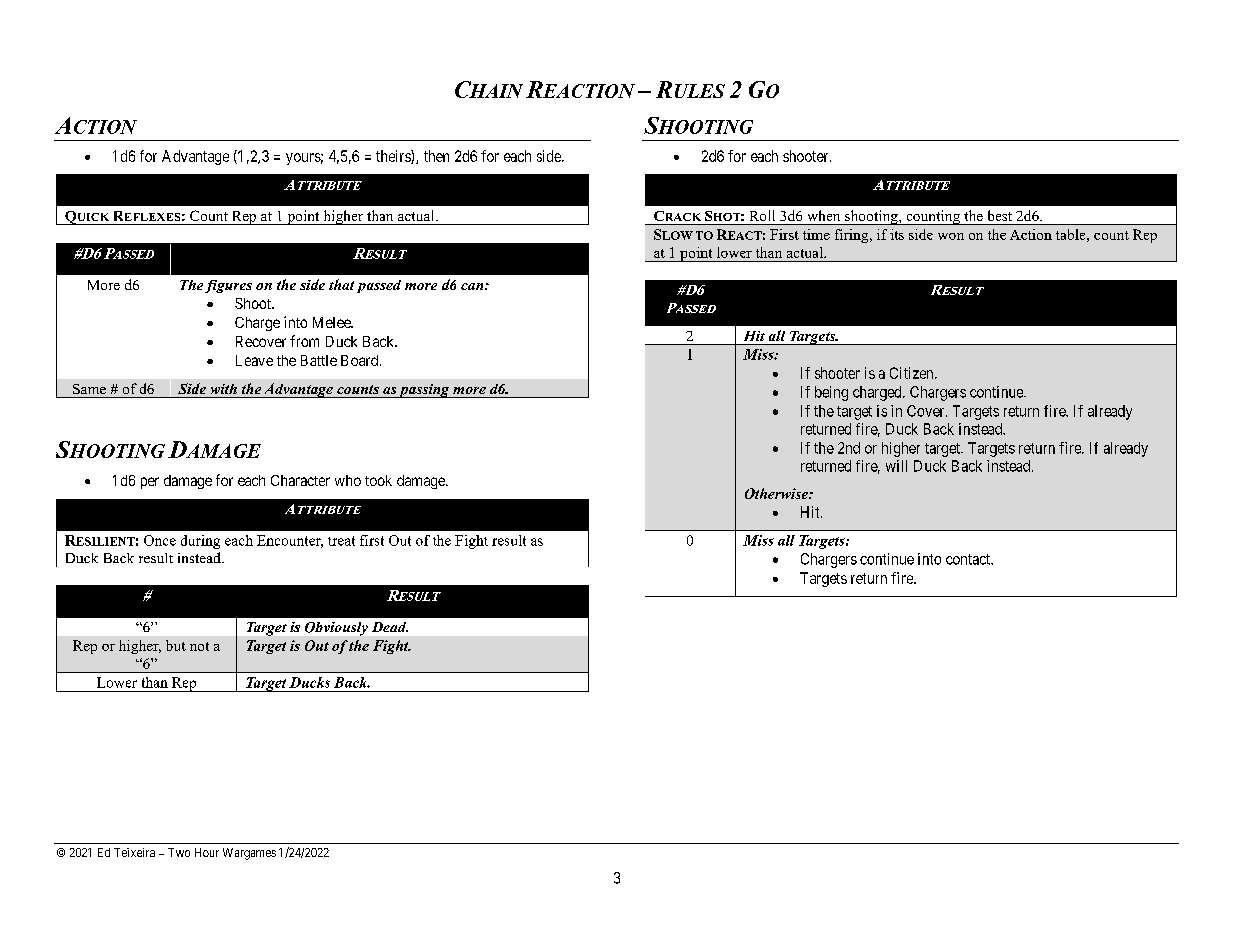  What do you see at coordinates (249, 854) in the image?
I see `Wargames` at bounding box center [249, 854].
